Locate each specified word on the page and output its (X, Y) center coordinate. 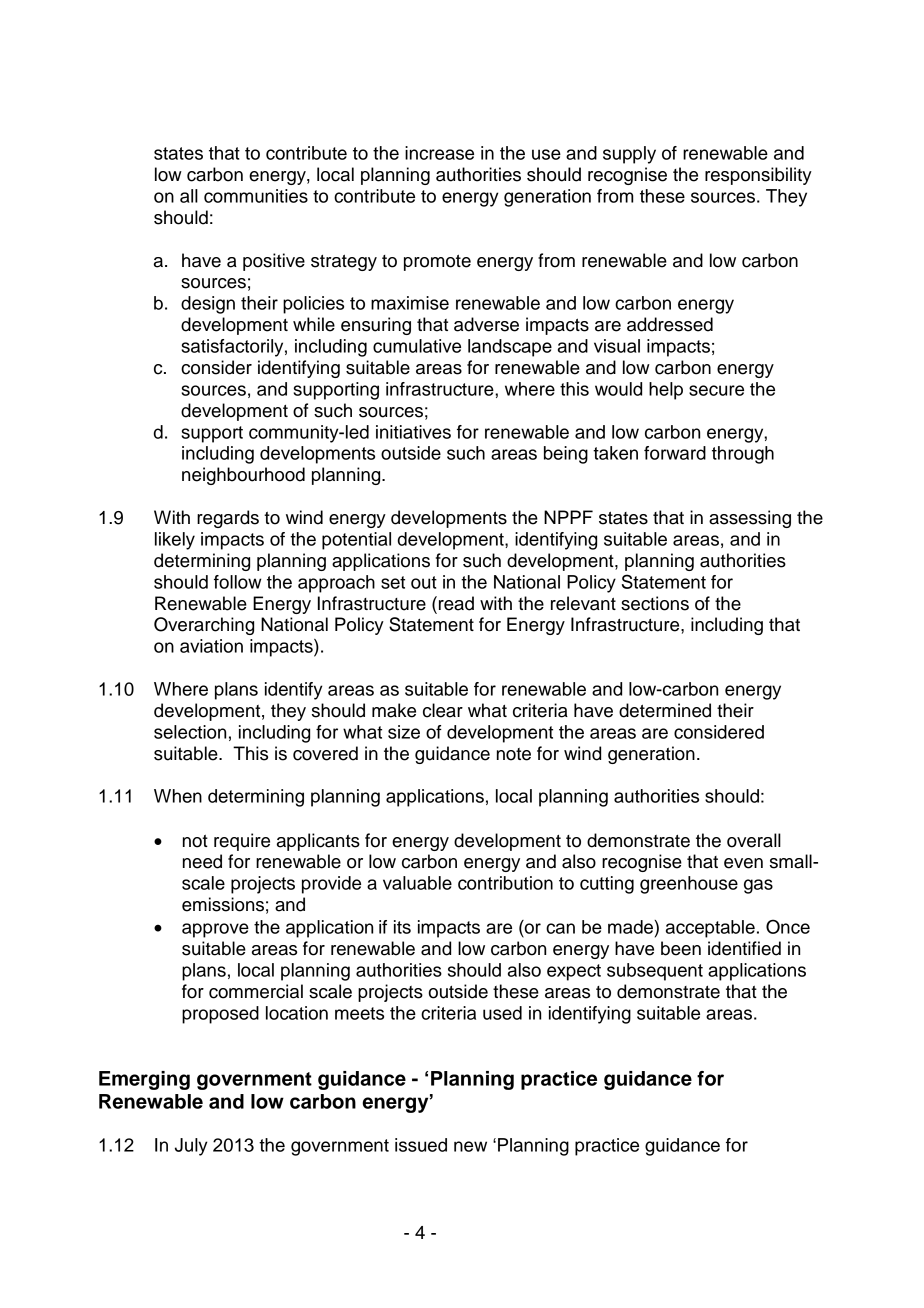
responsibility (758, 176)
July (191, 1147)
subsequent (655, 972)
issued (421, 1145)
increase (439, 153)
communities (256, 196)
